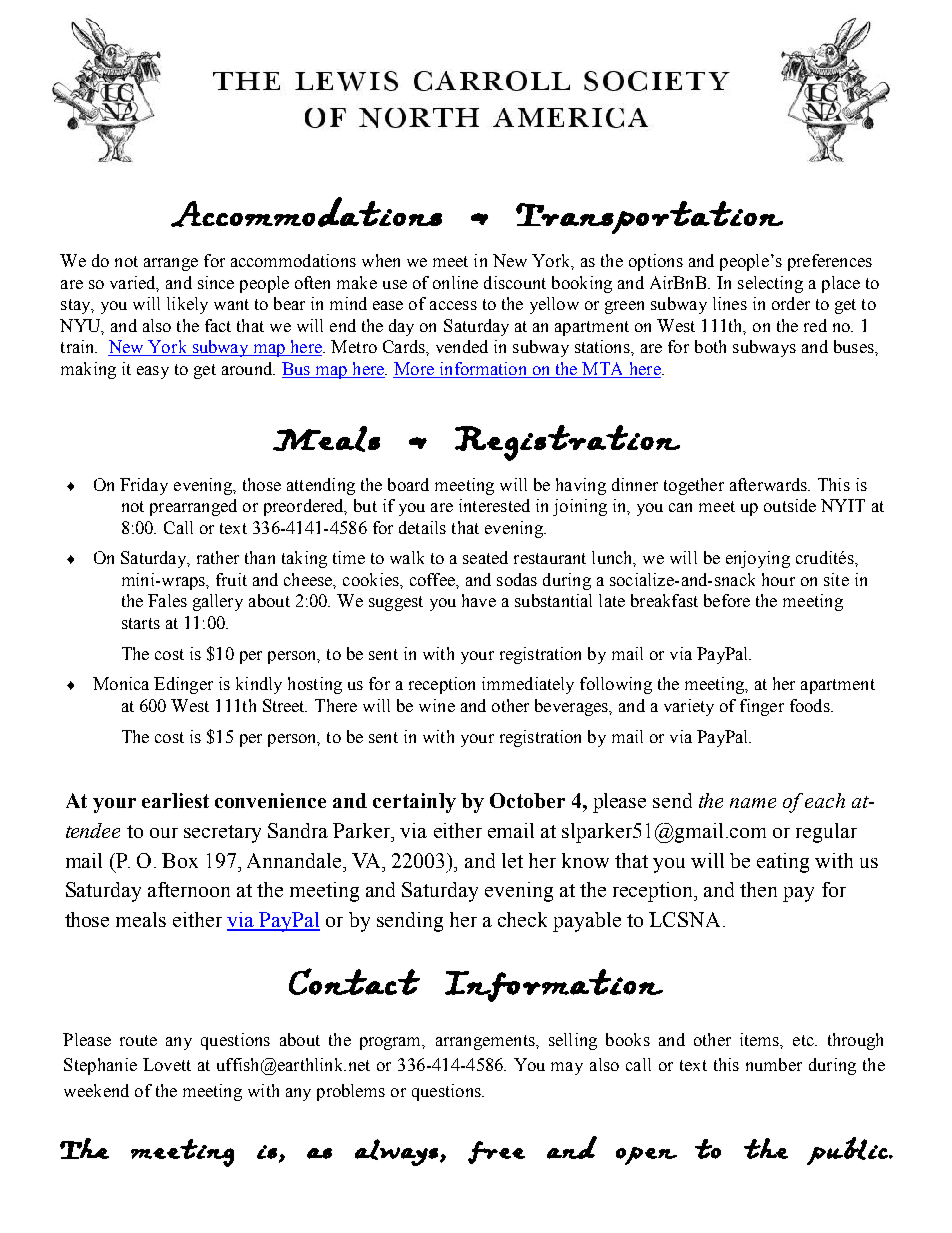 The image size is (952, 1233). I want to click on since, so click(216, 282).
